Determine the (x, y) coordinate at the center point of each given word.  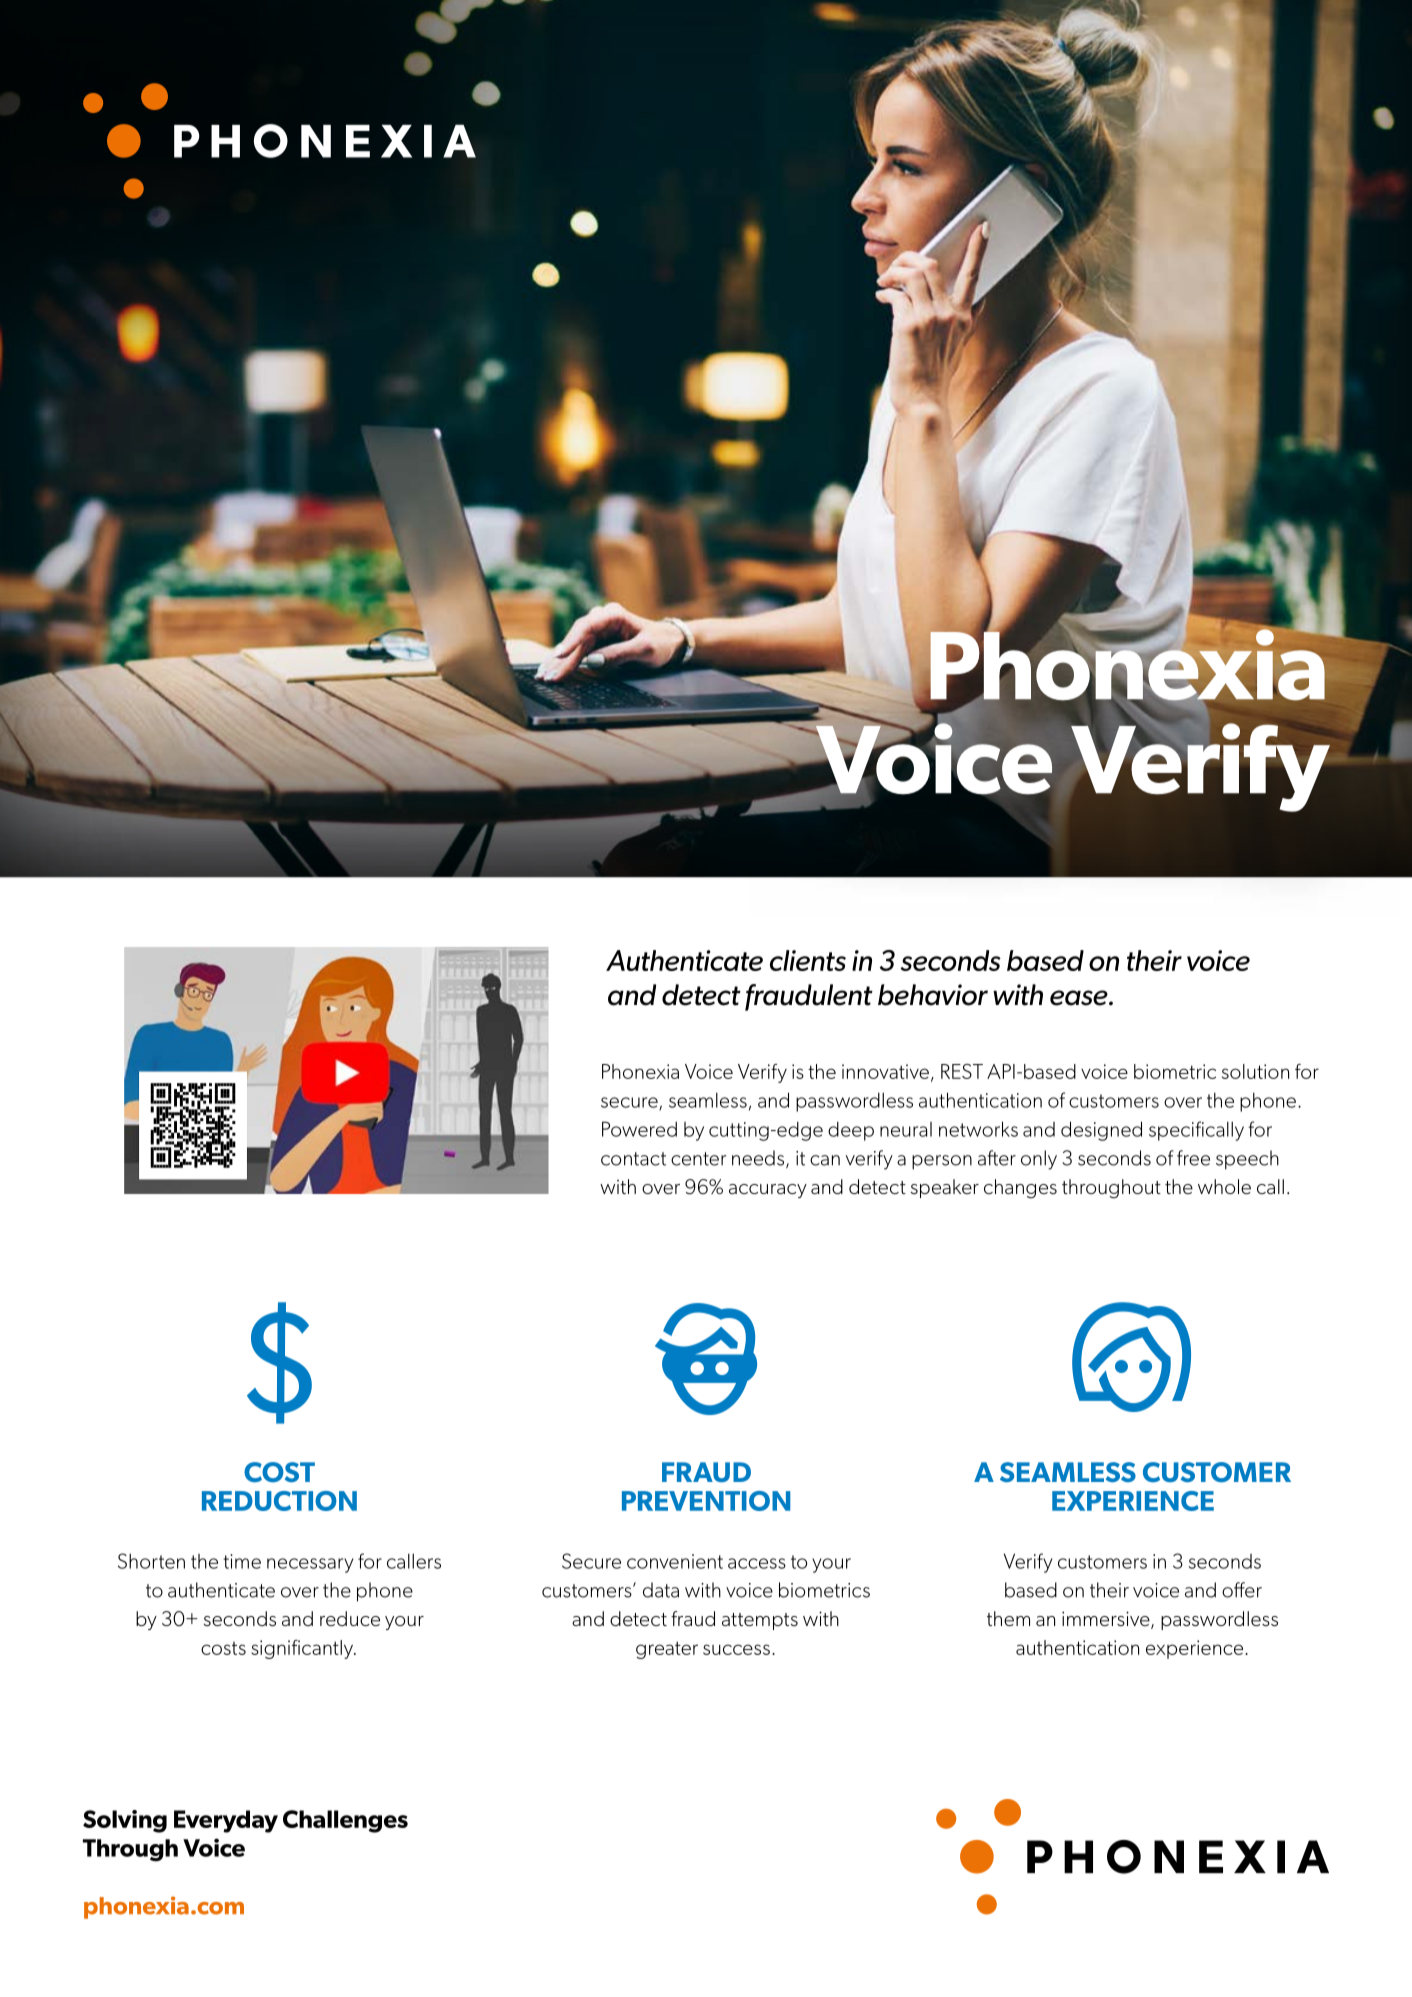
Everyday (226, 1821)
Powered (639, 1129)
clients (808, 960)
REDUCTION (279, 1501)
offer (1242, 1590)
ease (1080, 998)
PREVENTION (706, 1501)
